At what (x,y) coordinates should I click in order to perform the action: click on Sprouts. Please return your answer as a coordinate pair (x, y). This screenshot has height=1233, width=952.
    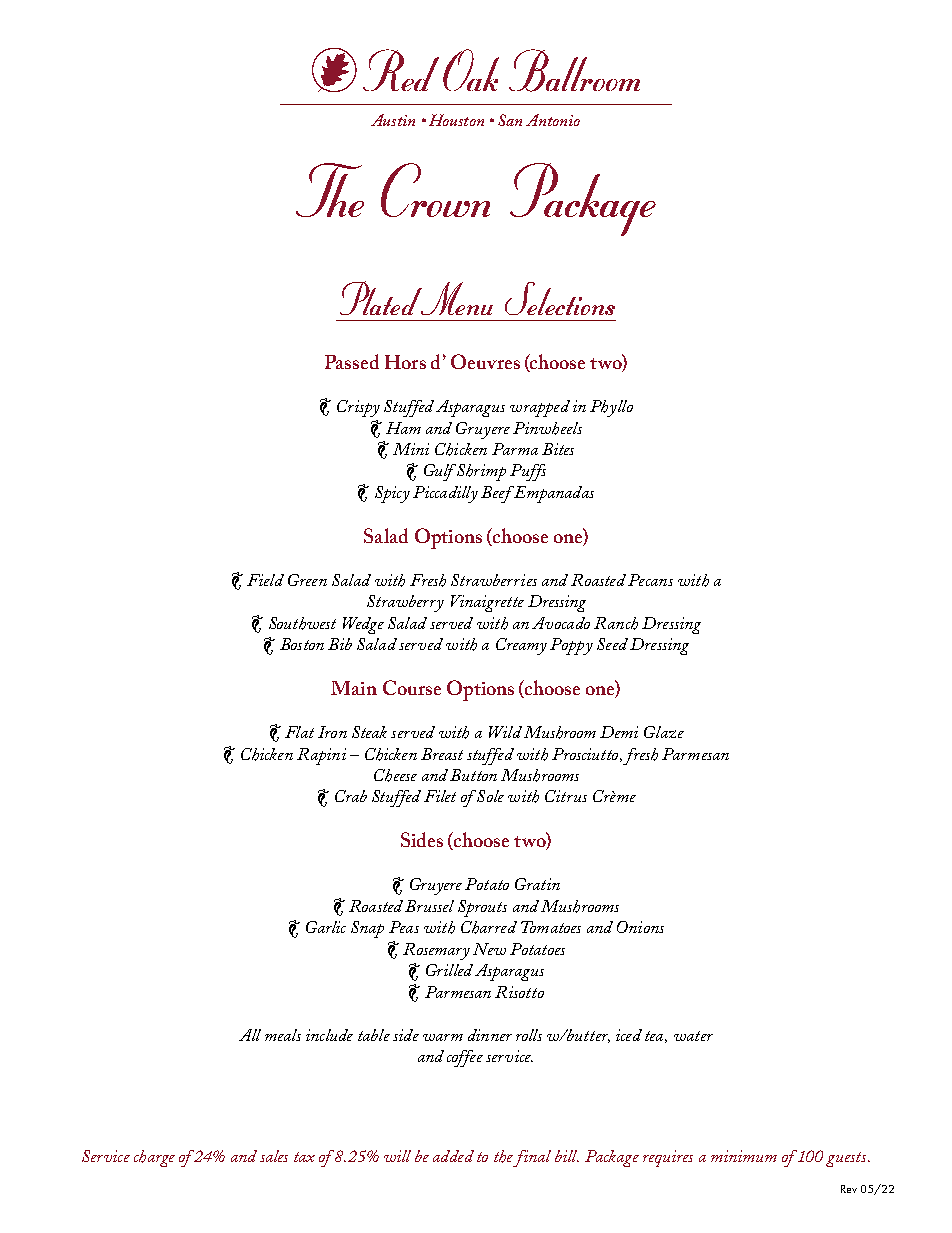
    Looking at the image, I should click on (482, 908).
